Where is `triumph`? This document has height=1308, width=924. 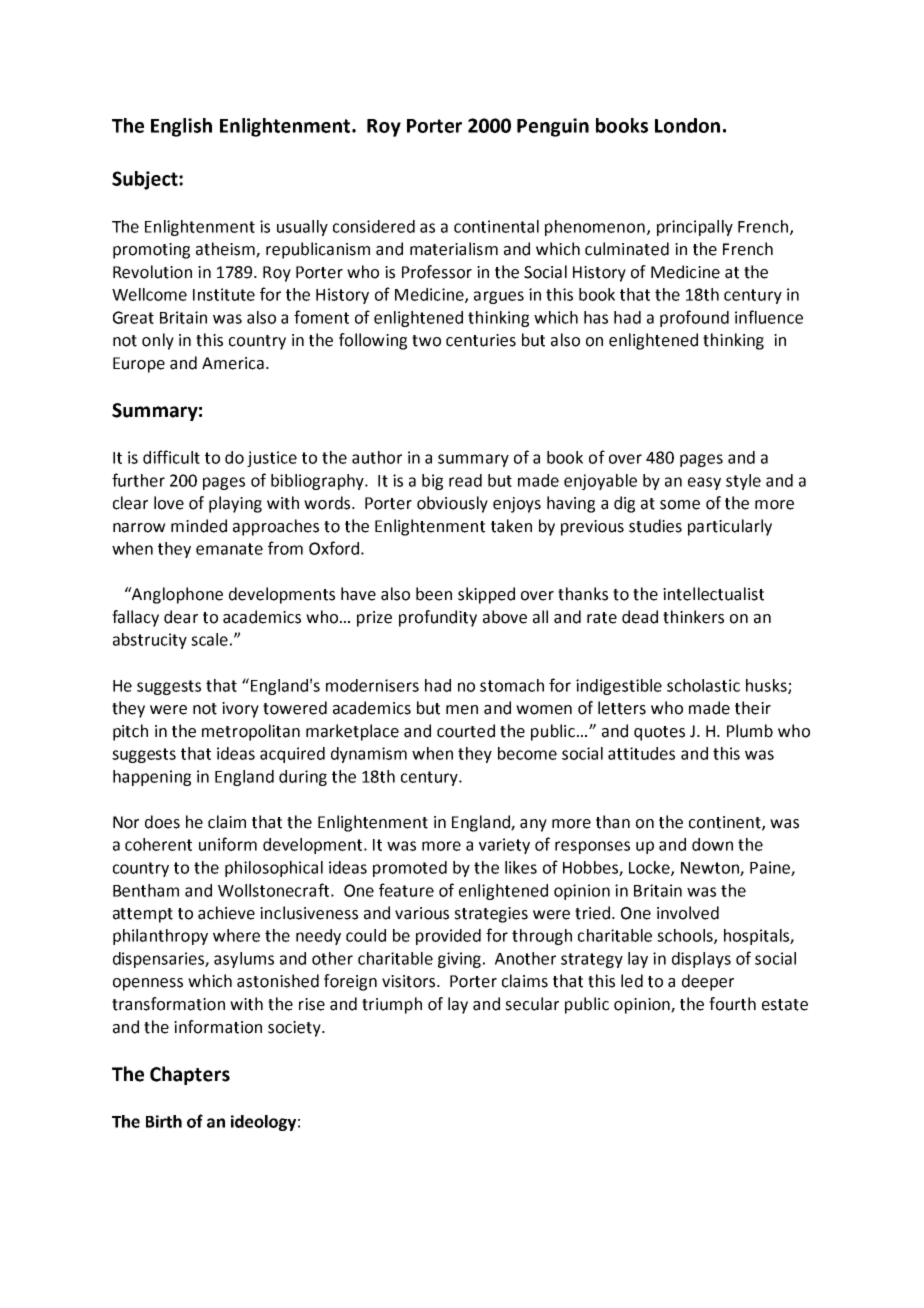 triumph is located at coordinates (392, 1005).
